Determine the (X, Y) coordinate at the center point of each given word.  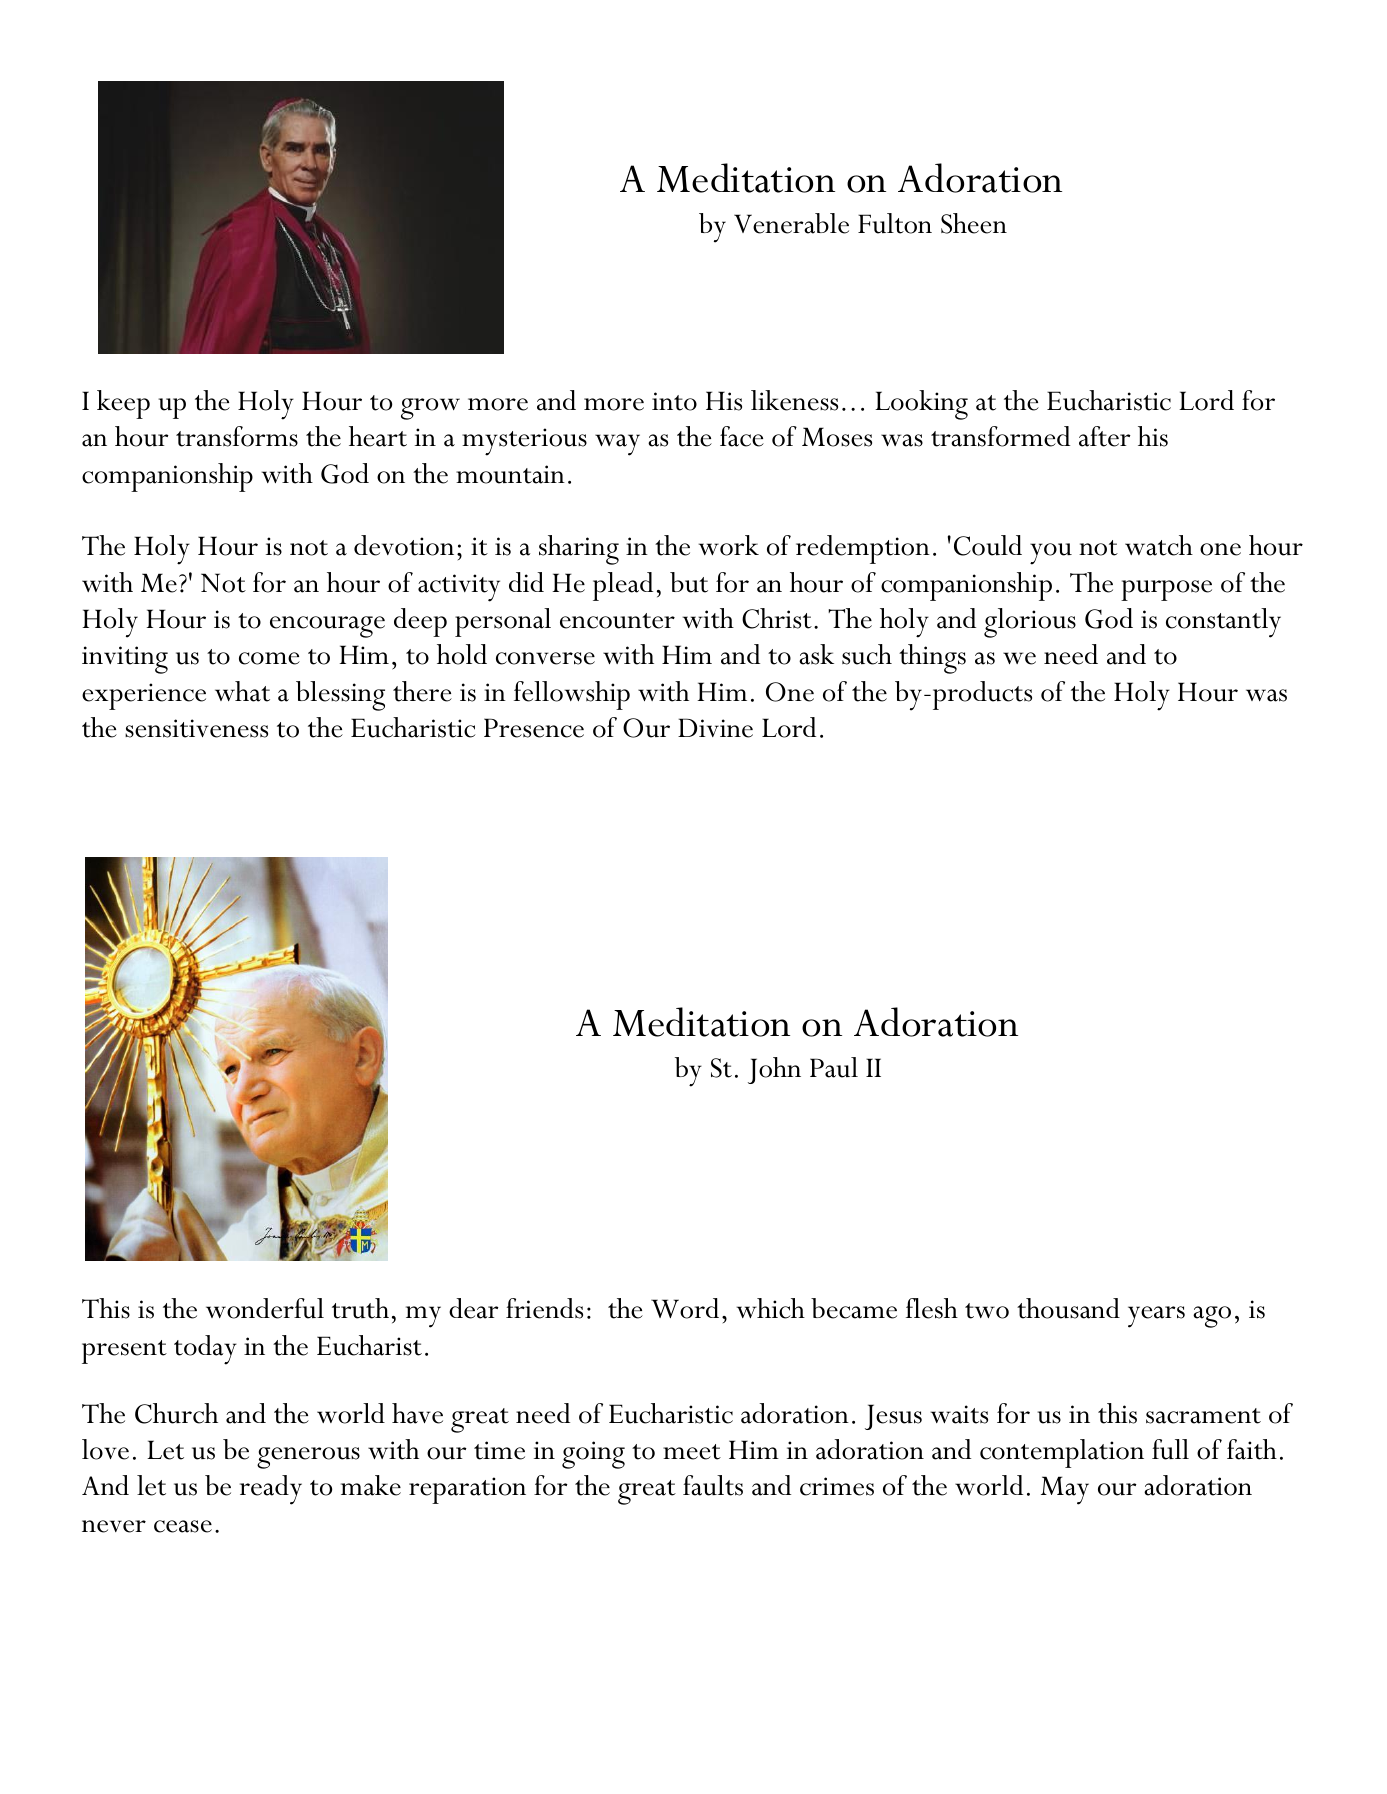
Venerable (791, 223)
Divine (715, 728)
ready (271, 1490)
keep (123, 404)
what (242, 691)
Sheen (974, 223)
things (932, 659)
